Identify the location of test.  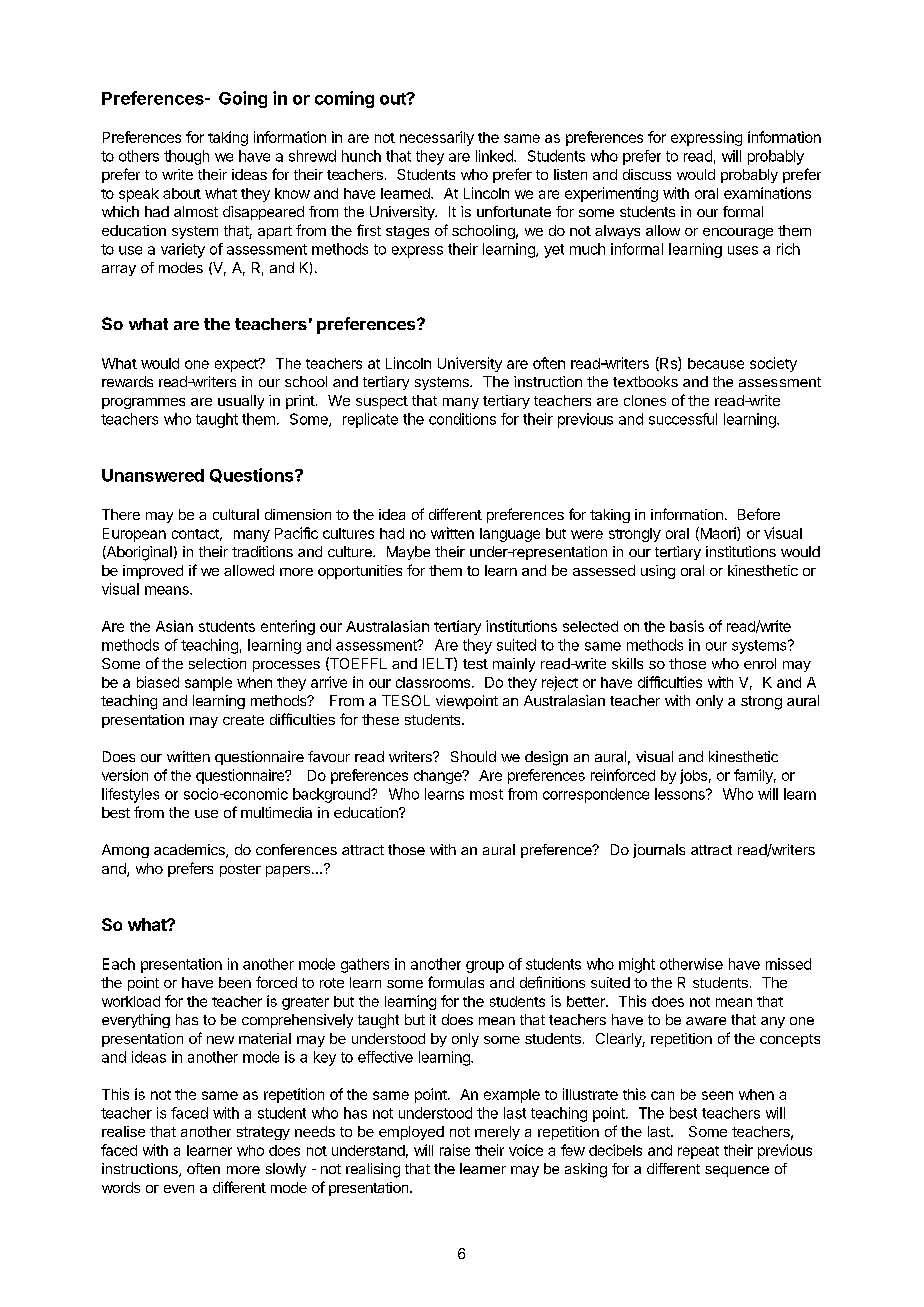
(475, 664).
